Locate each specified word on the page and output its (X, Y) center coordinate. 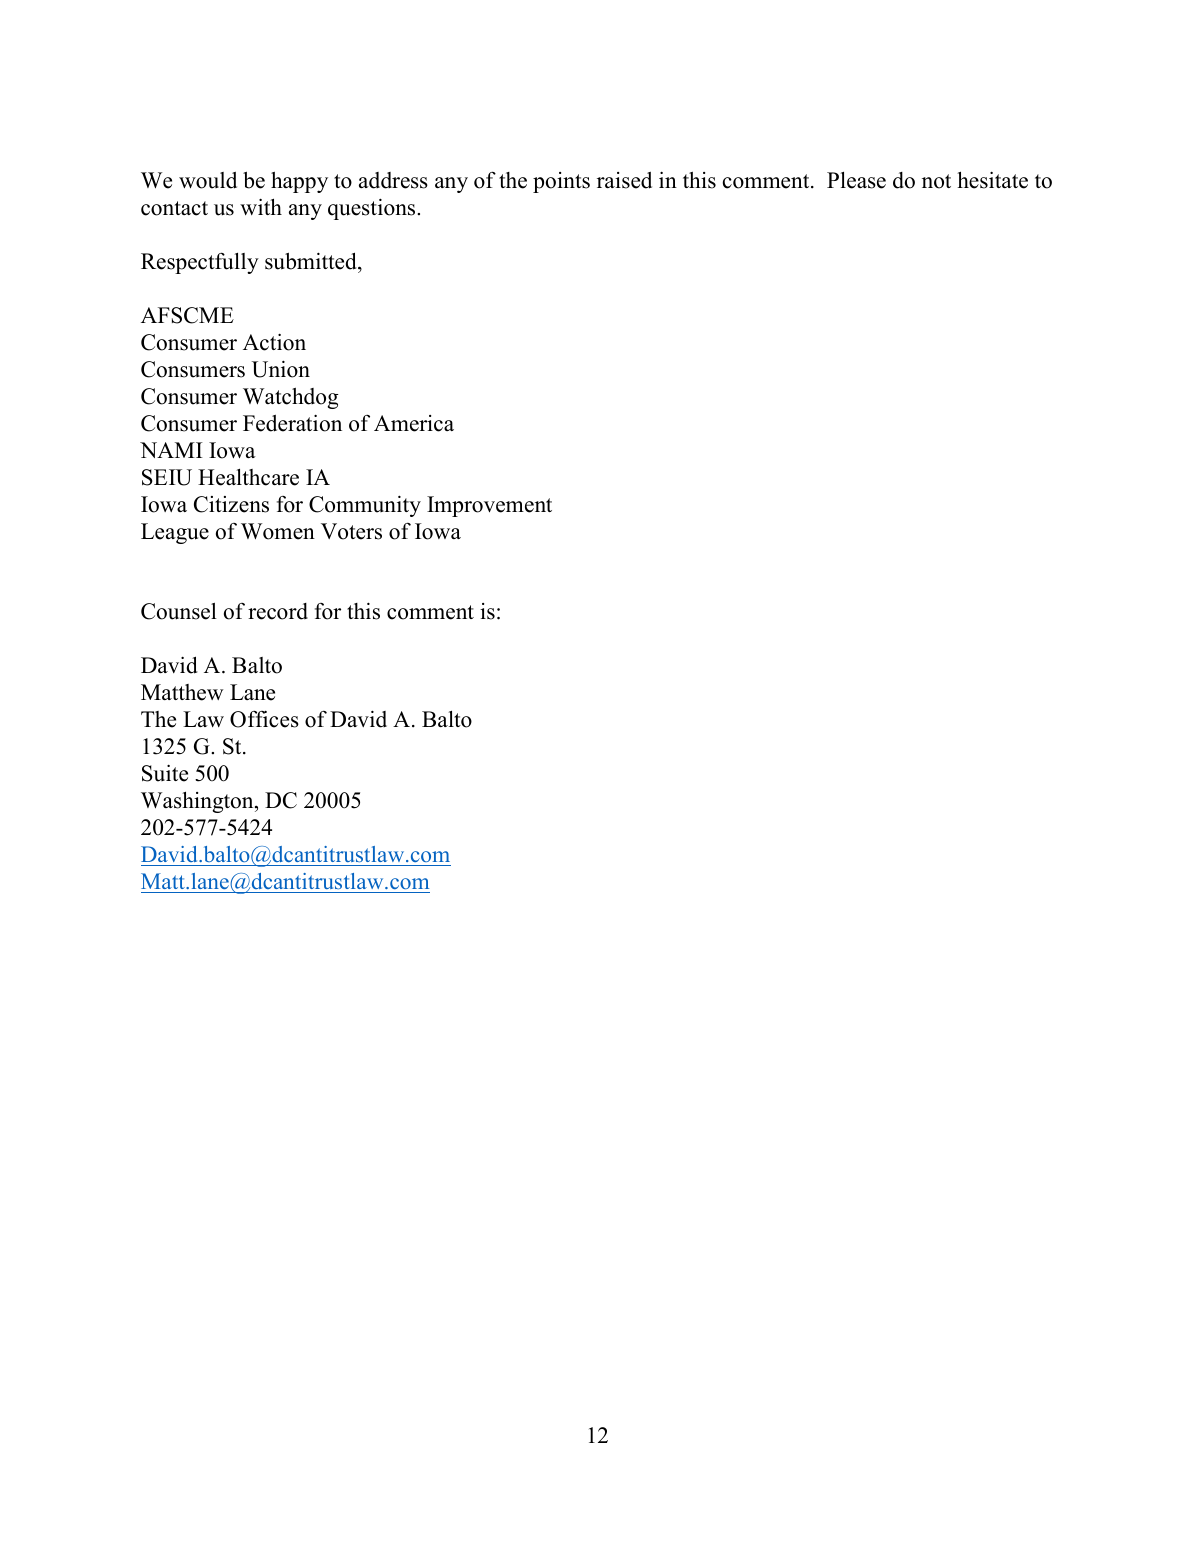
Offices (264, 719)
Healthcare (248, 477)
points (561, 182)
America (414, 423)
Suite (165, 773)
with (261, 206)
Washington (198, 802)
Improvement (489, 506)
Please (856, 180)
